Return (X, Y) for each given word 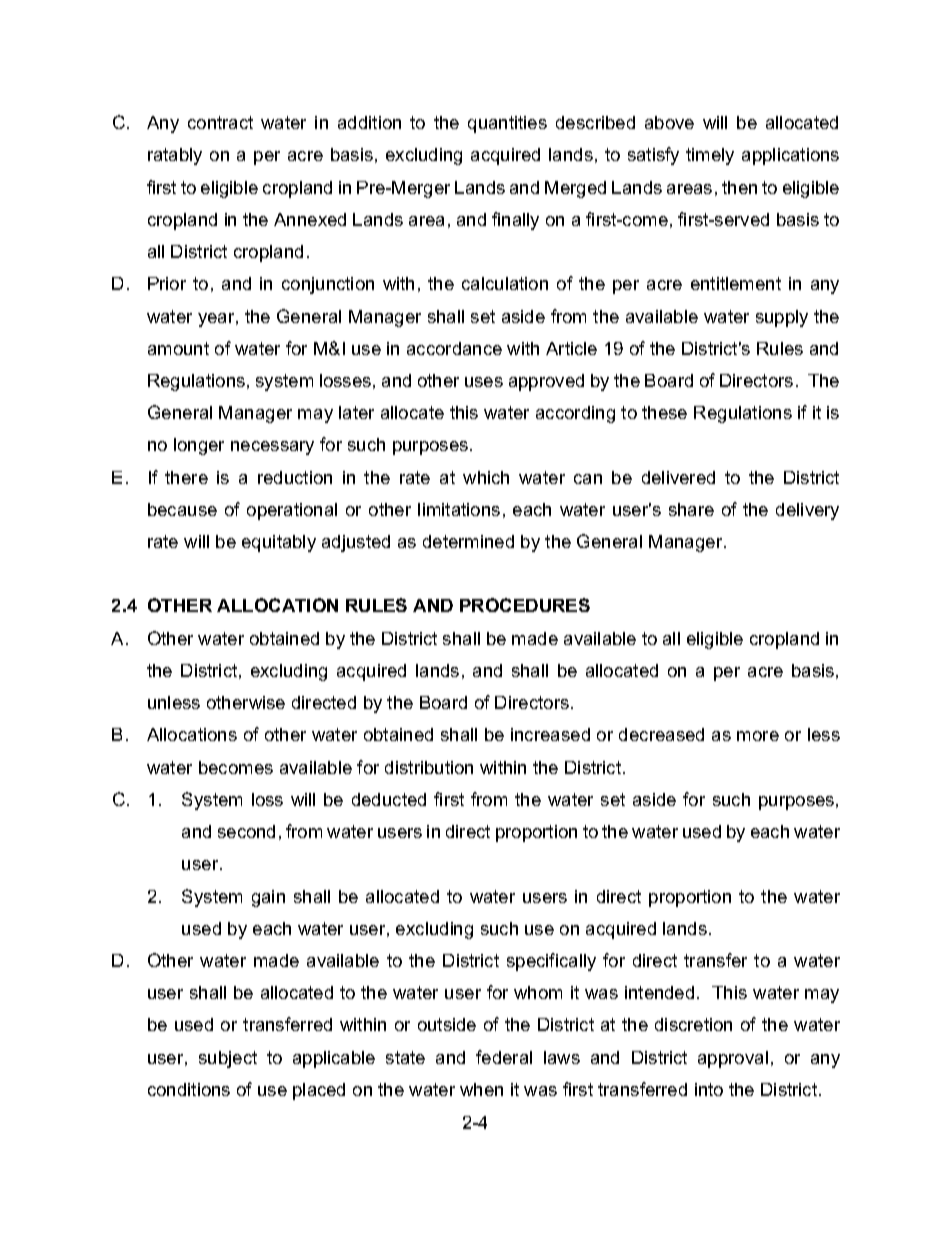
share (691, 509)
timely (710, 156)
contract (220, 122)
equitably (279, 543)
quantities (507, 124)
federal (504, 1057)
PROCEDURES (525, 605)
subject (228, 1059)
